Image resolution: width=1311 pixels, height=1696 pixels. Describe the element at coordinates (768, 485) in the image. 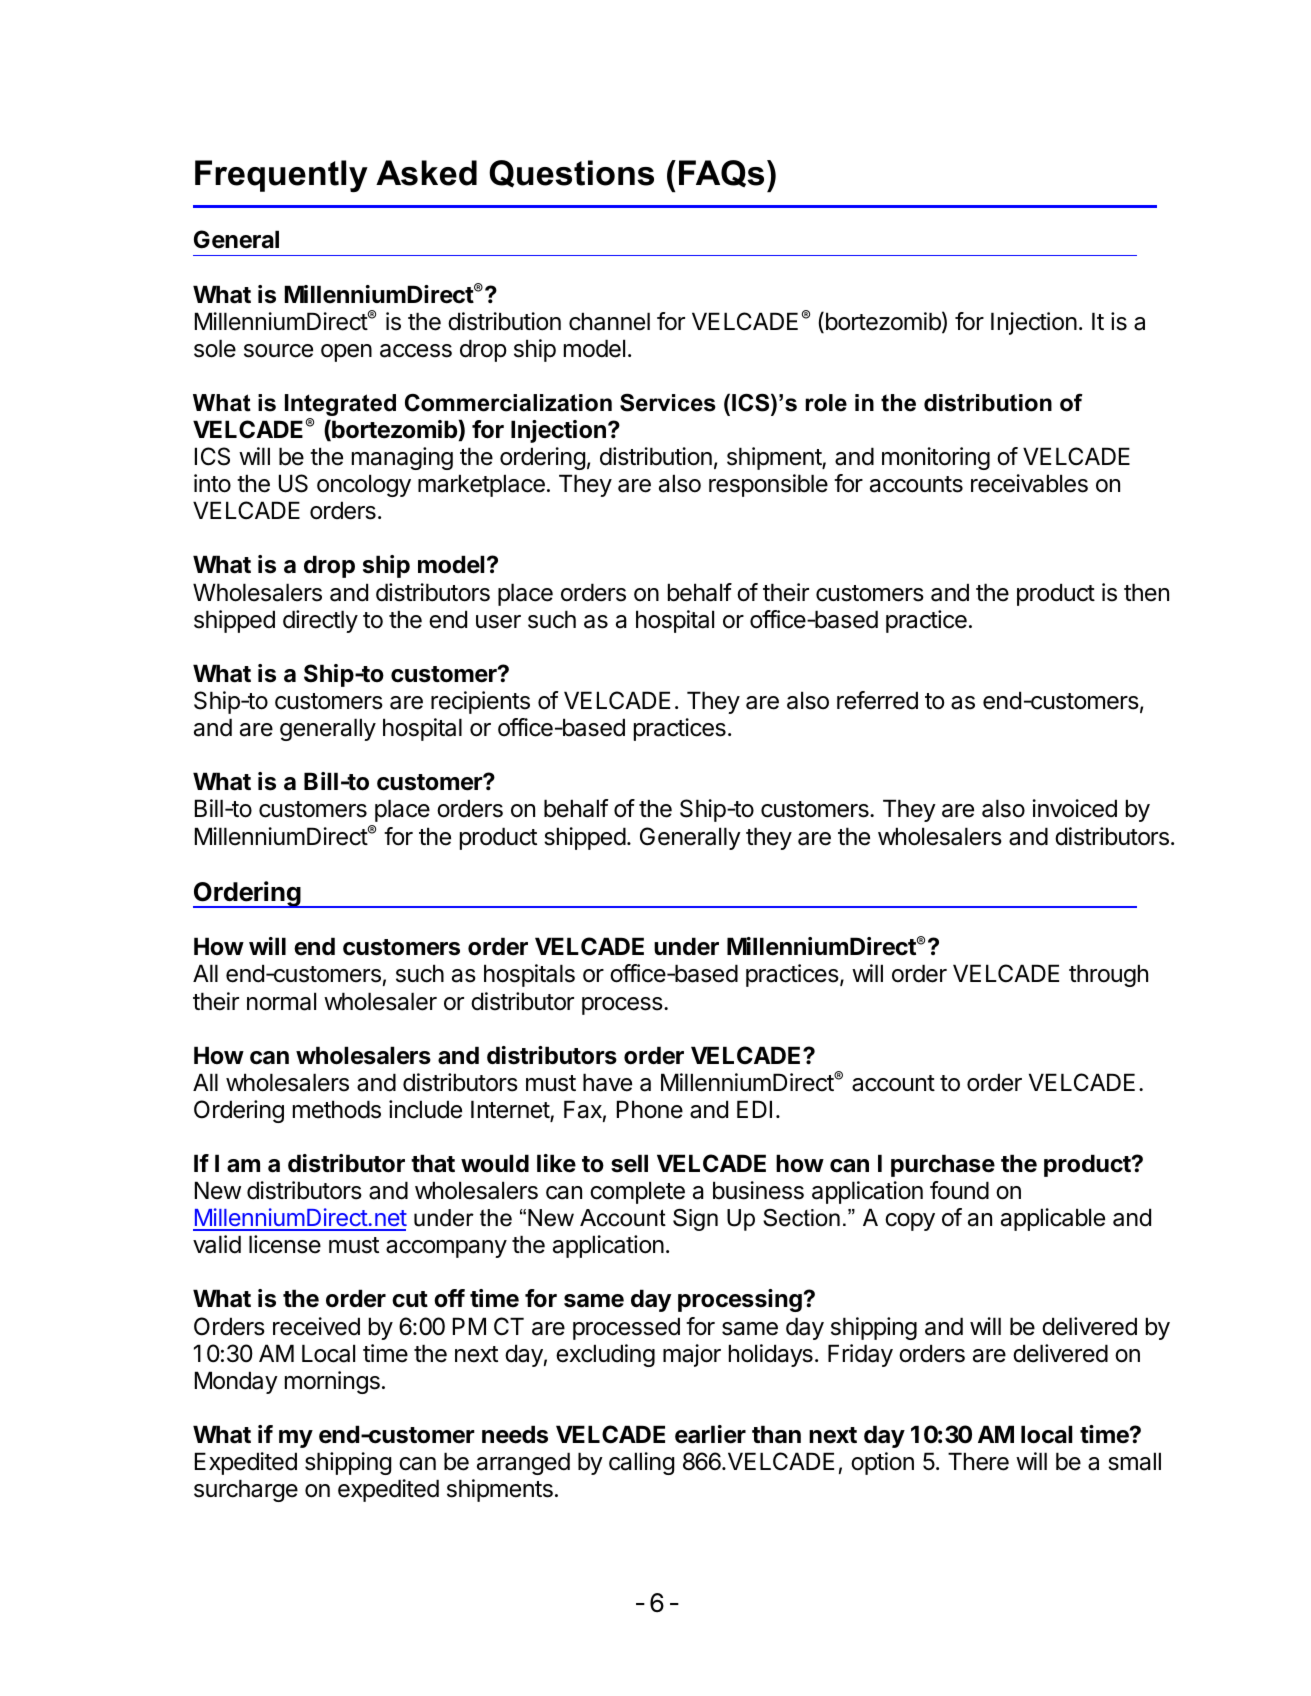

I see `responsible` at that location.
